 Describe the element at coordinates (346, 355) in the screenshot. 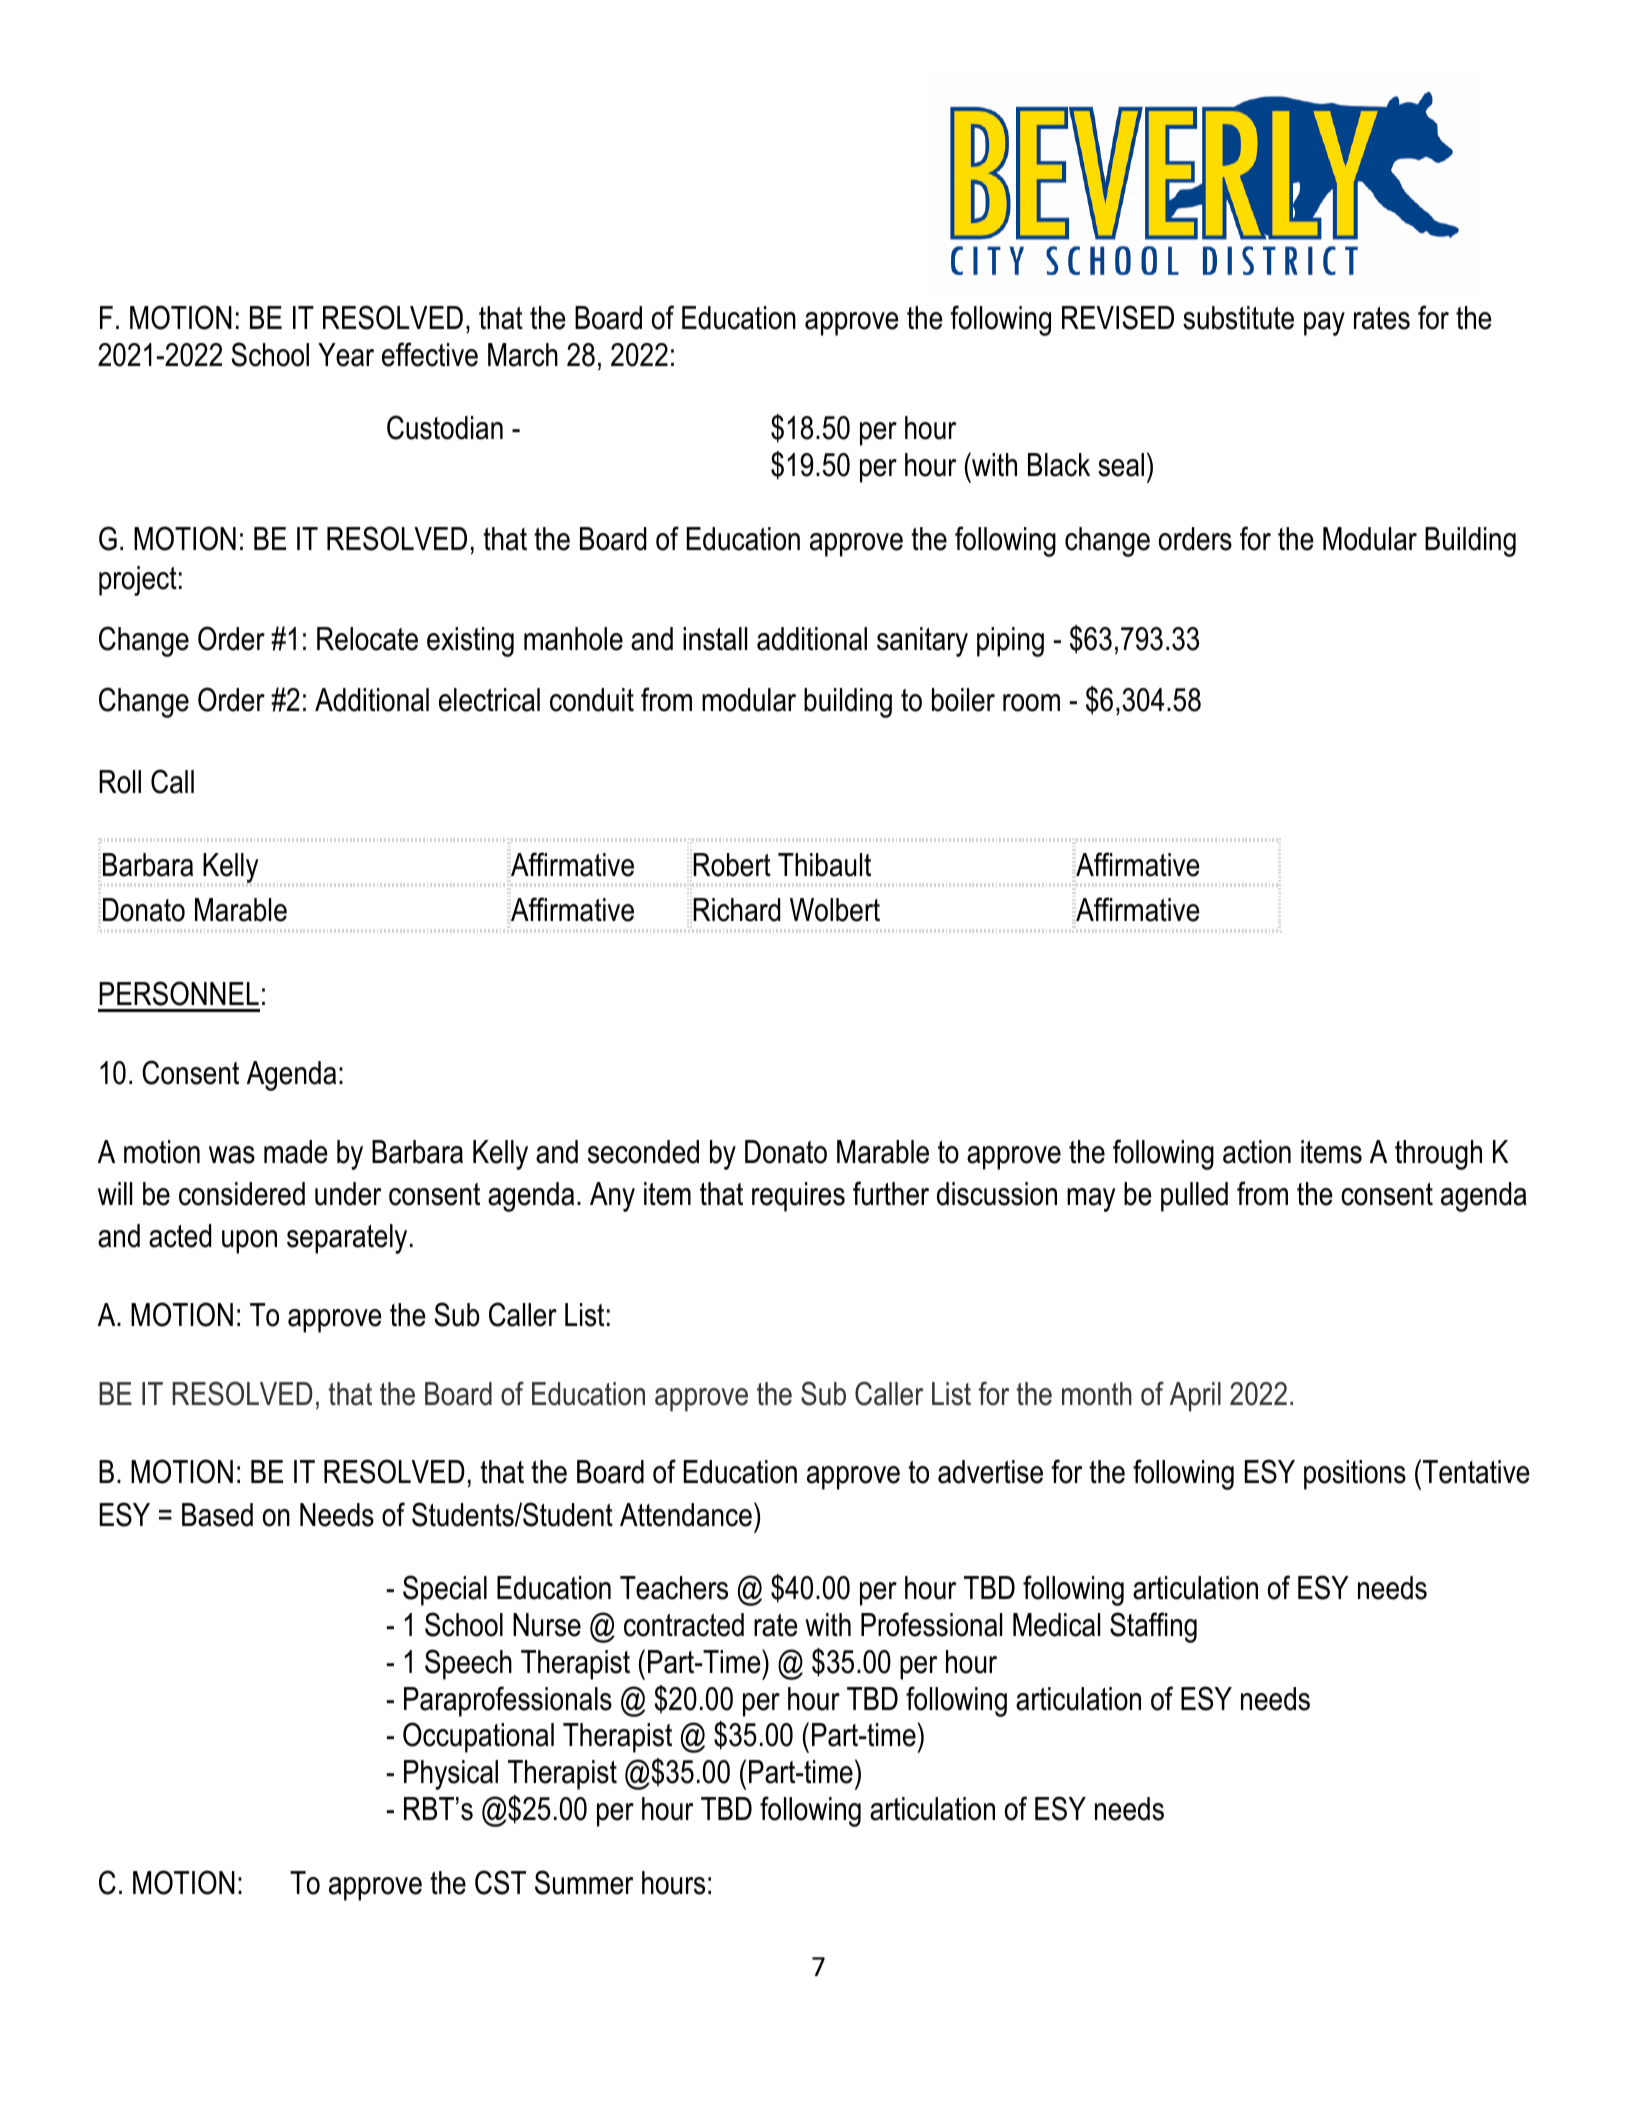

I see `Year` at that location.
